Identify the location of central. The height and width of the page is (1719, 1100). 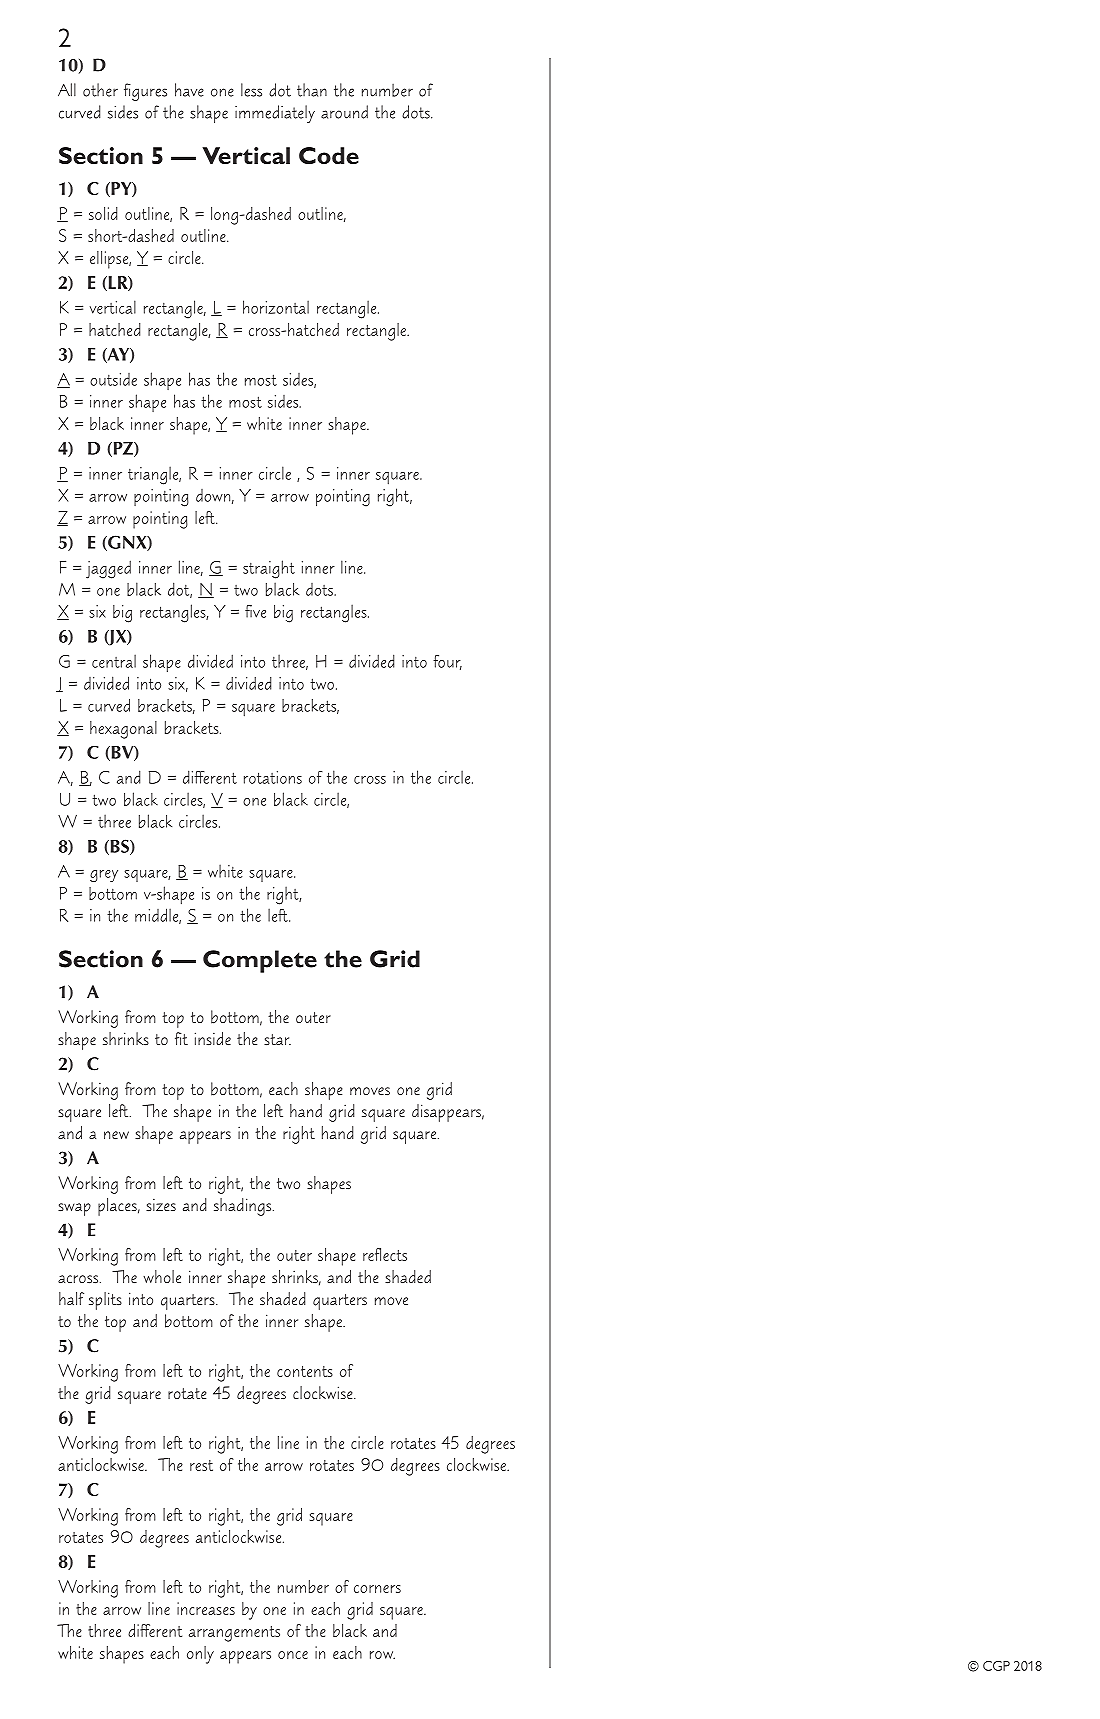
(114, 661).
